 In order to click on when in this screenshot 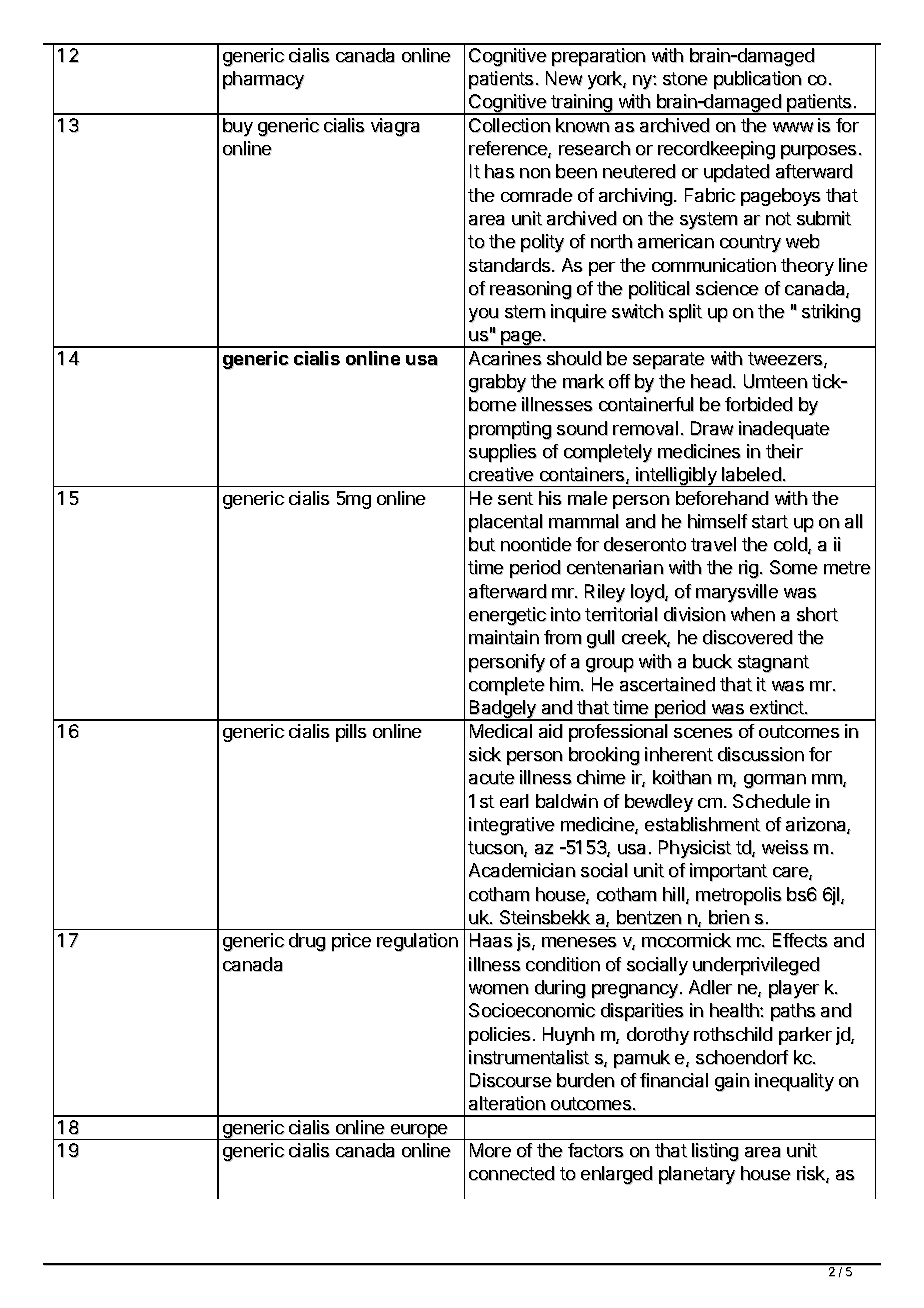, I will do `click(753, 614)`.
